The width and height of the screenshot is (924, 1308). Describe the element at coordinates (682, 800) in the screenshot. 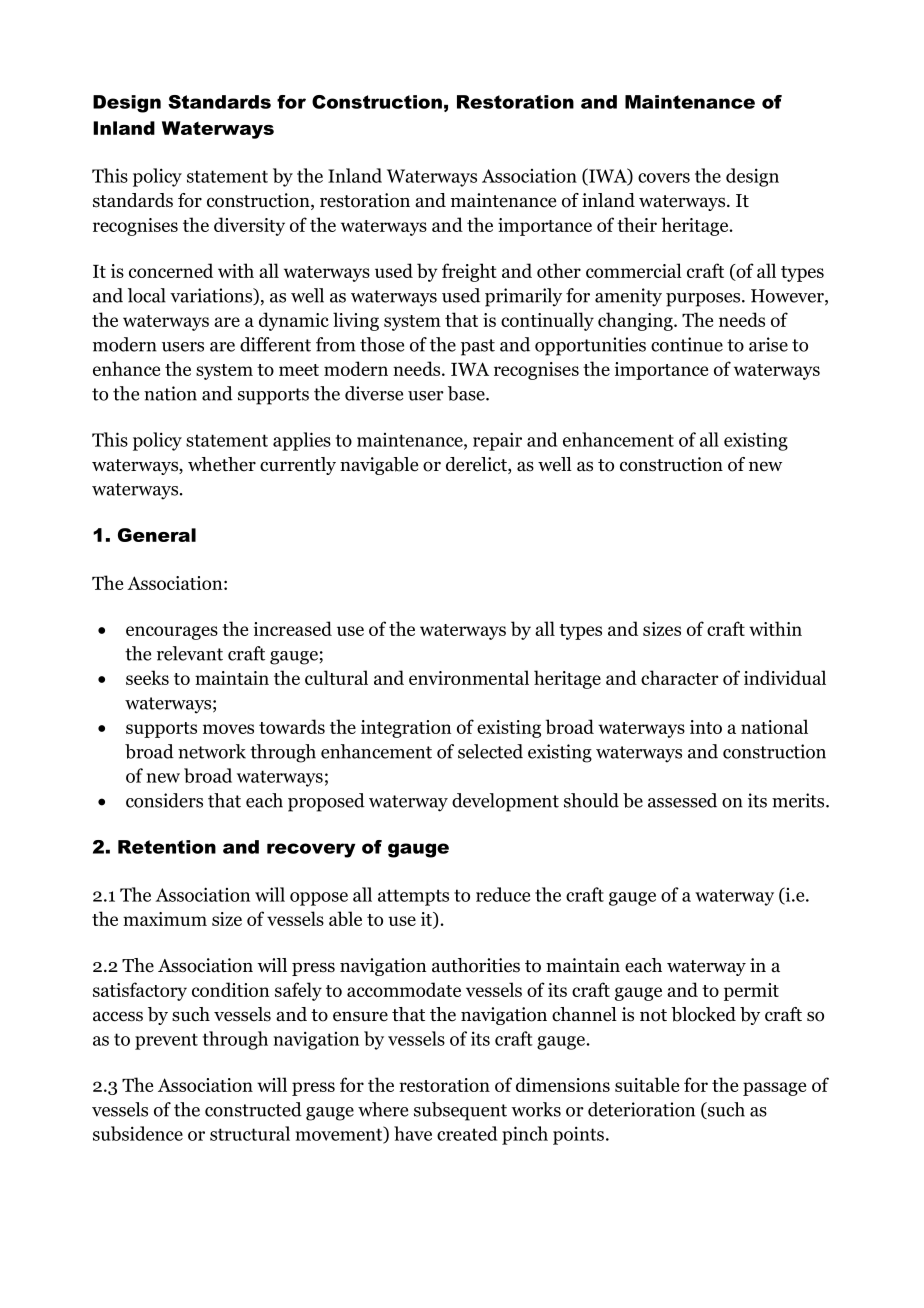

I see `assessed` at that location.
